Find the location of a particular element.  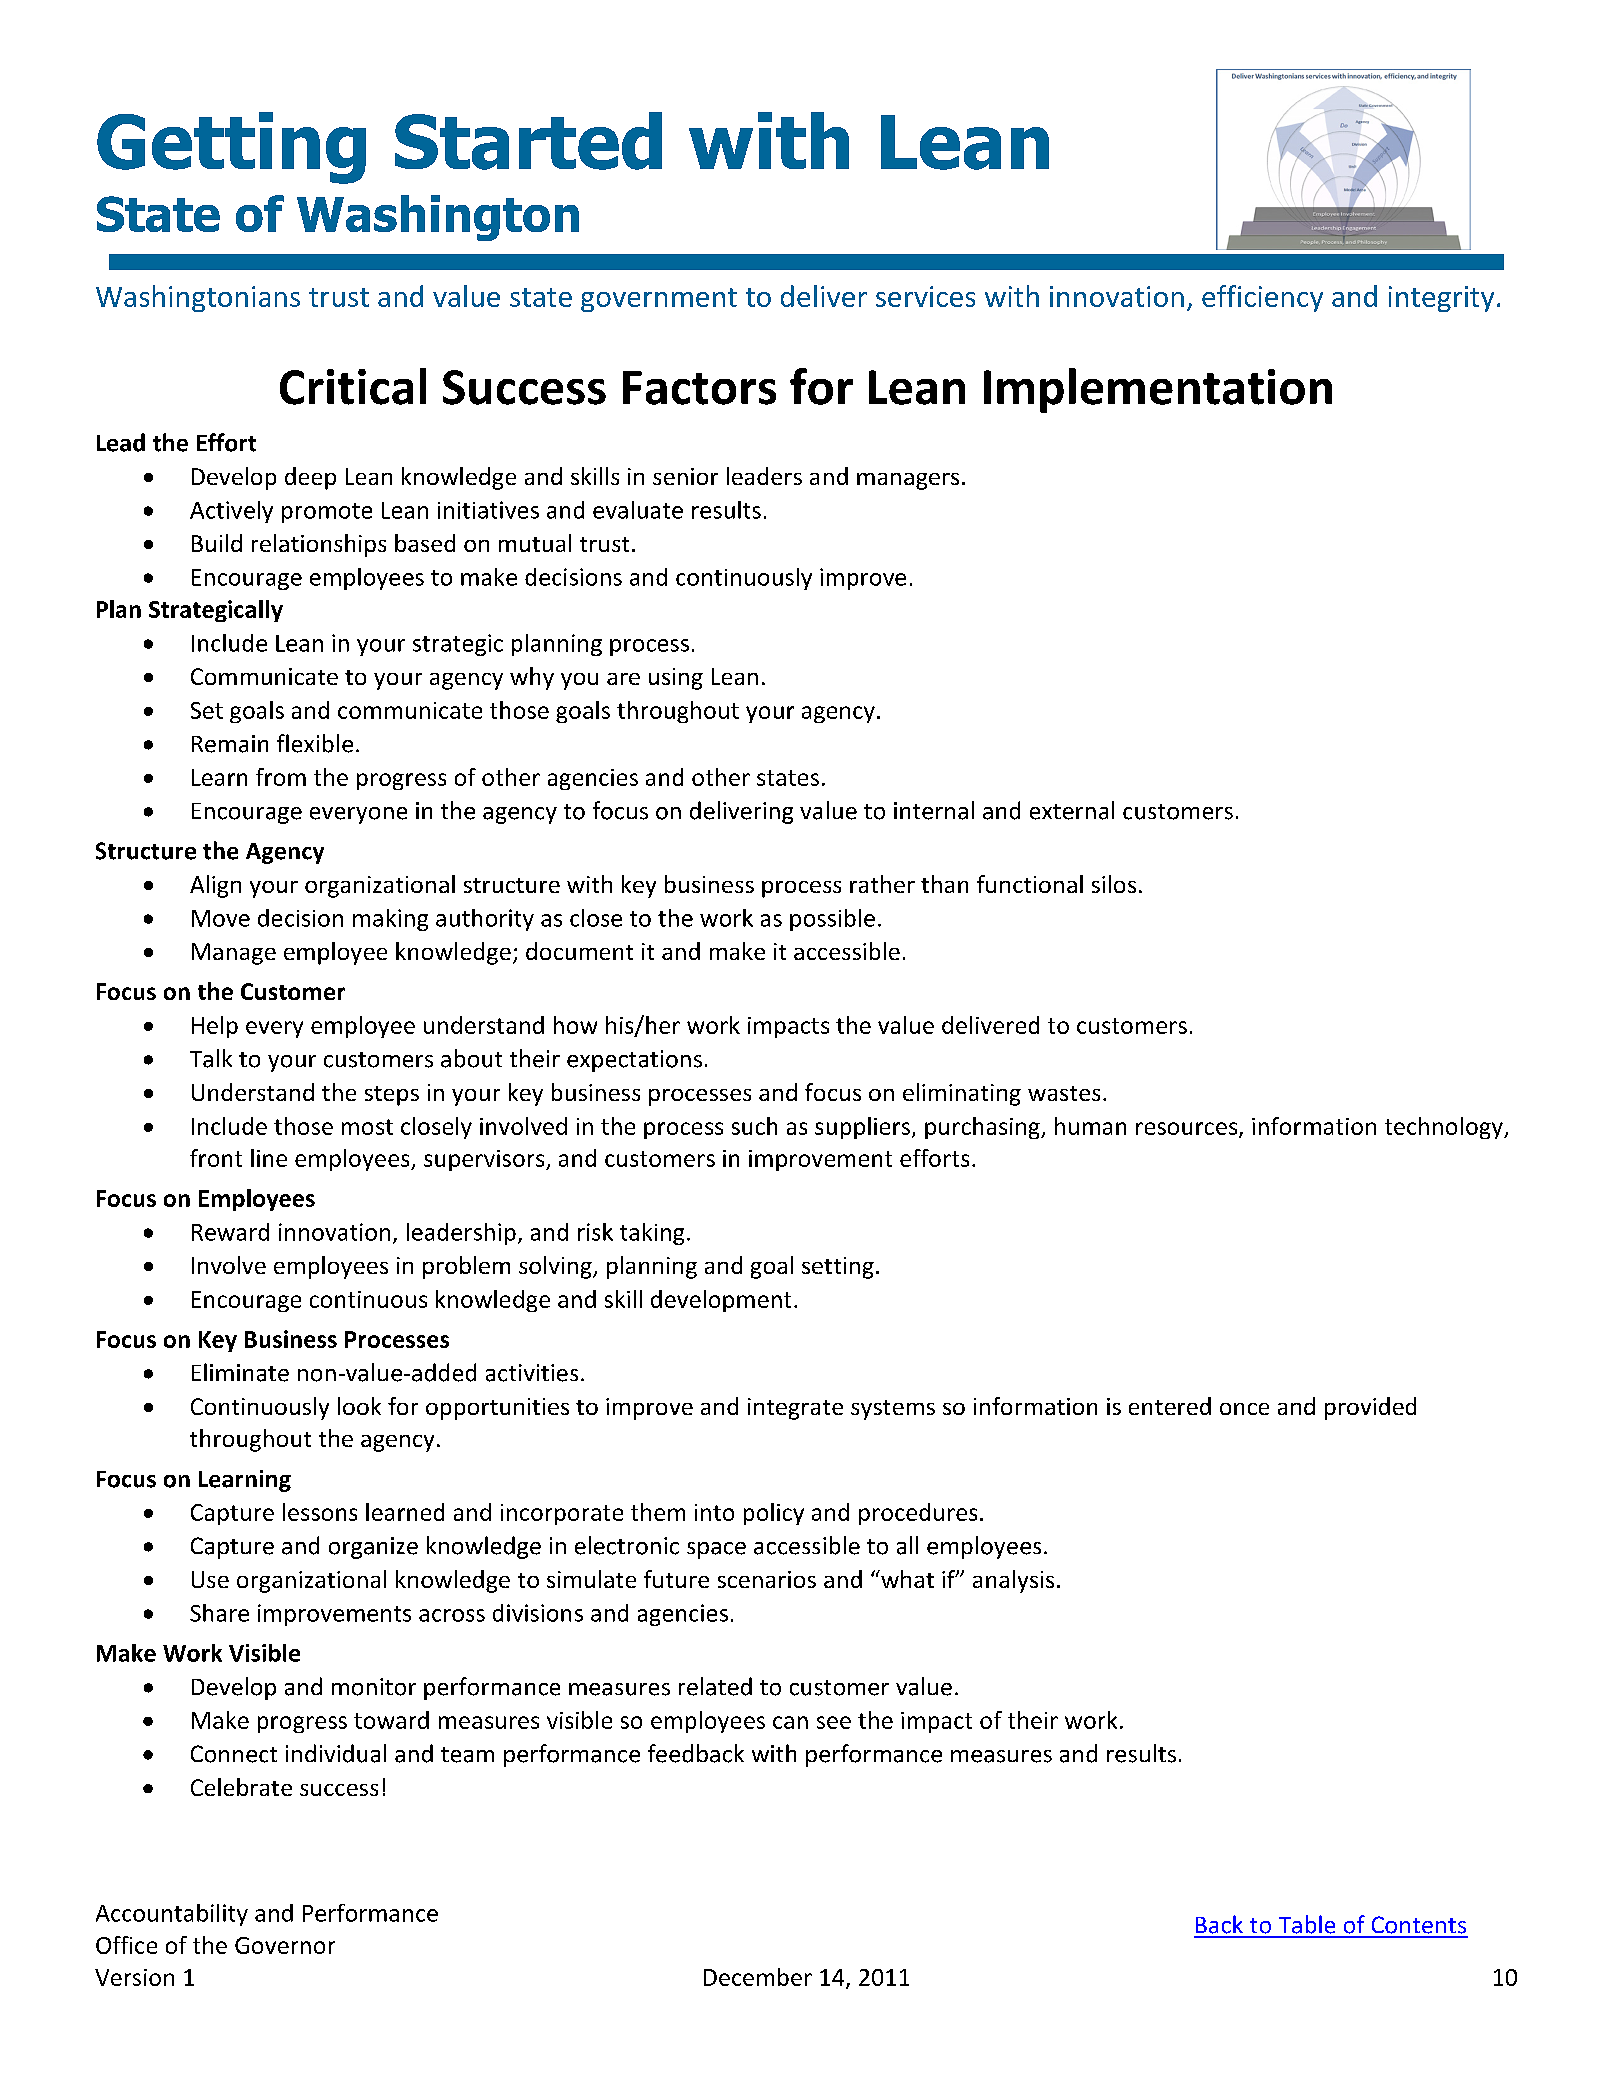

December is located at coordinates (758, 1977).
